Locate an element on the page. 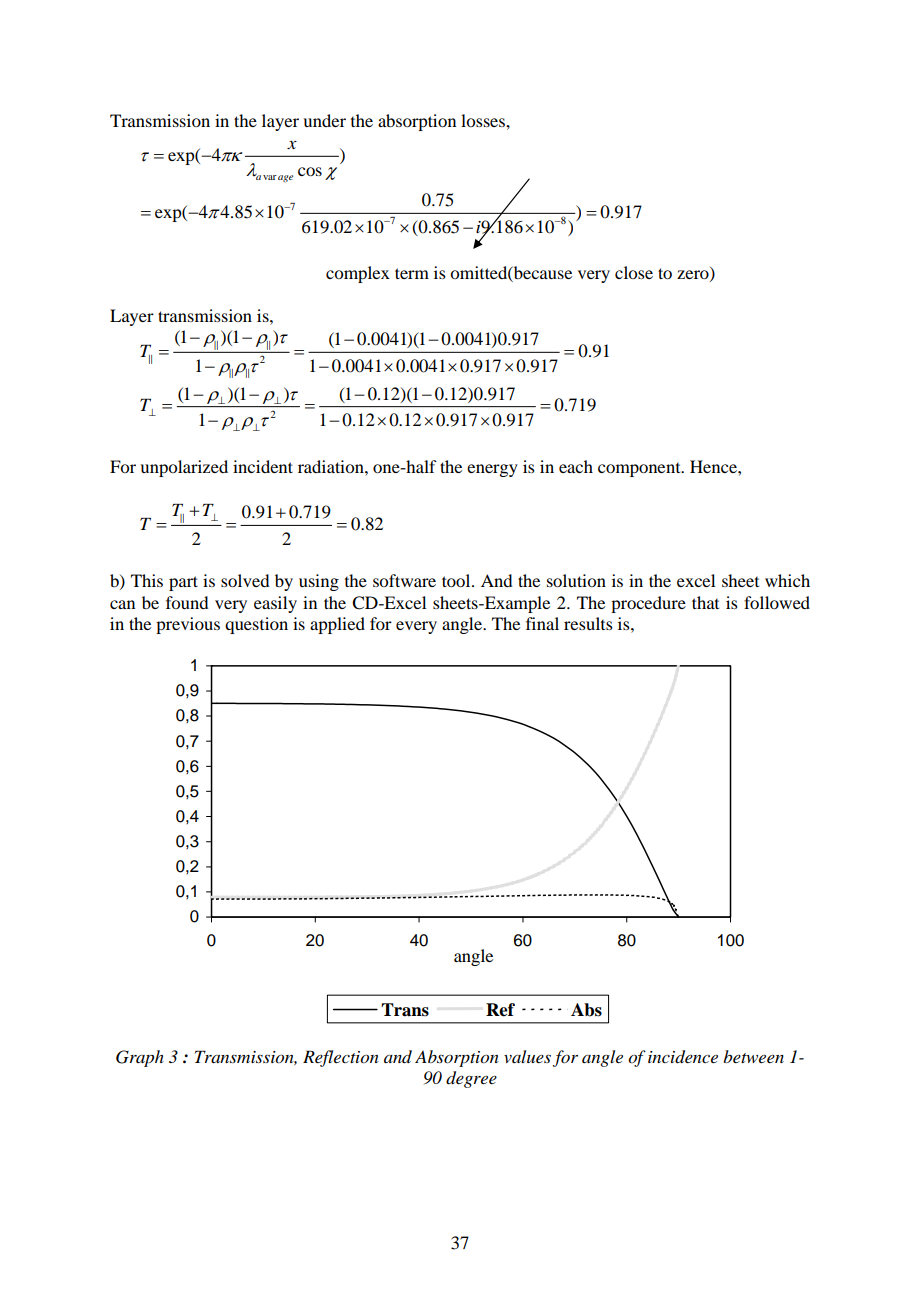  that is located at coordinates (705, 602).
